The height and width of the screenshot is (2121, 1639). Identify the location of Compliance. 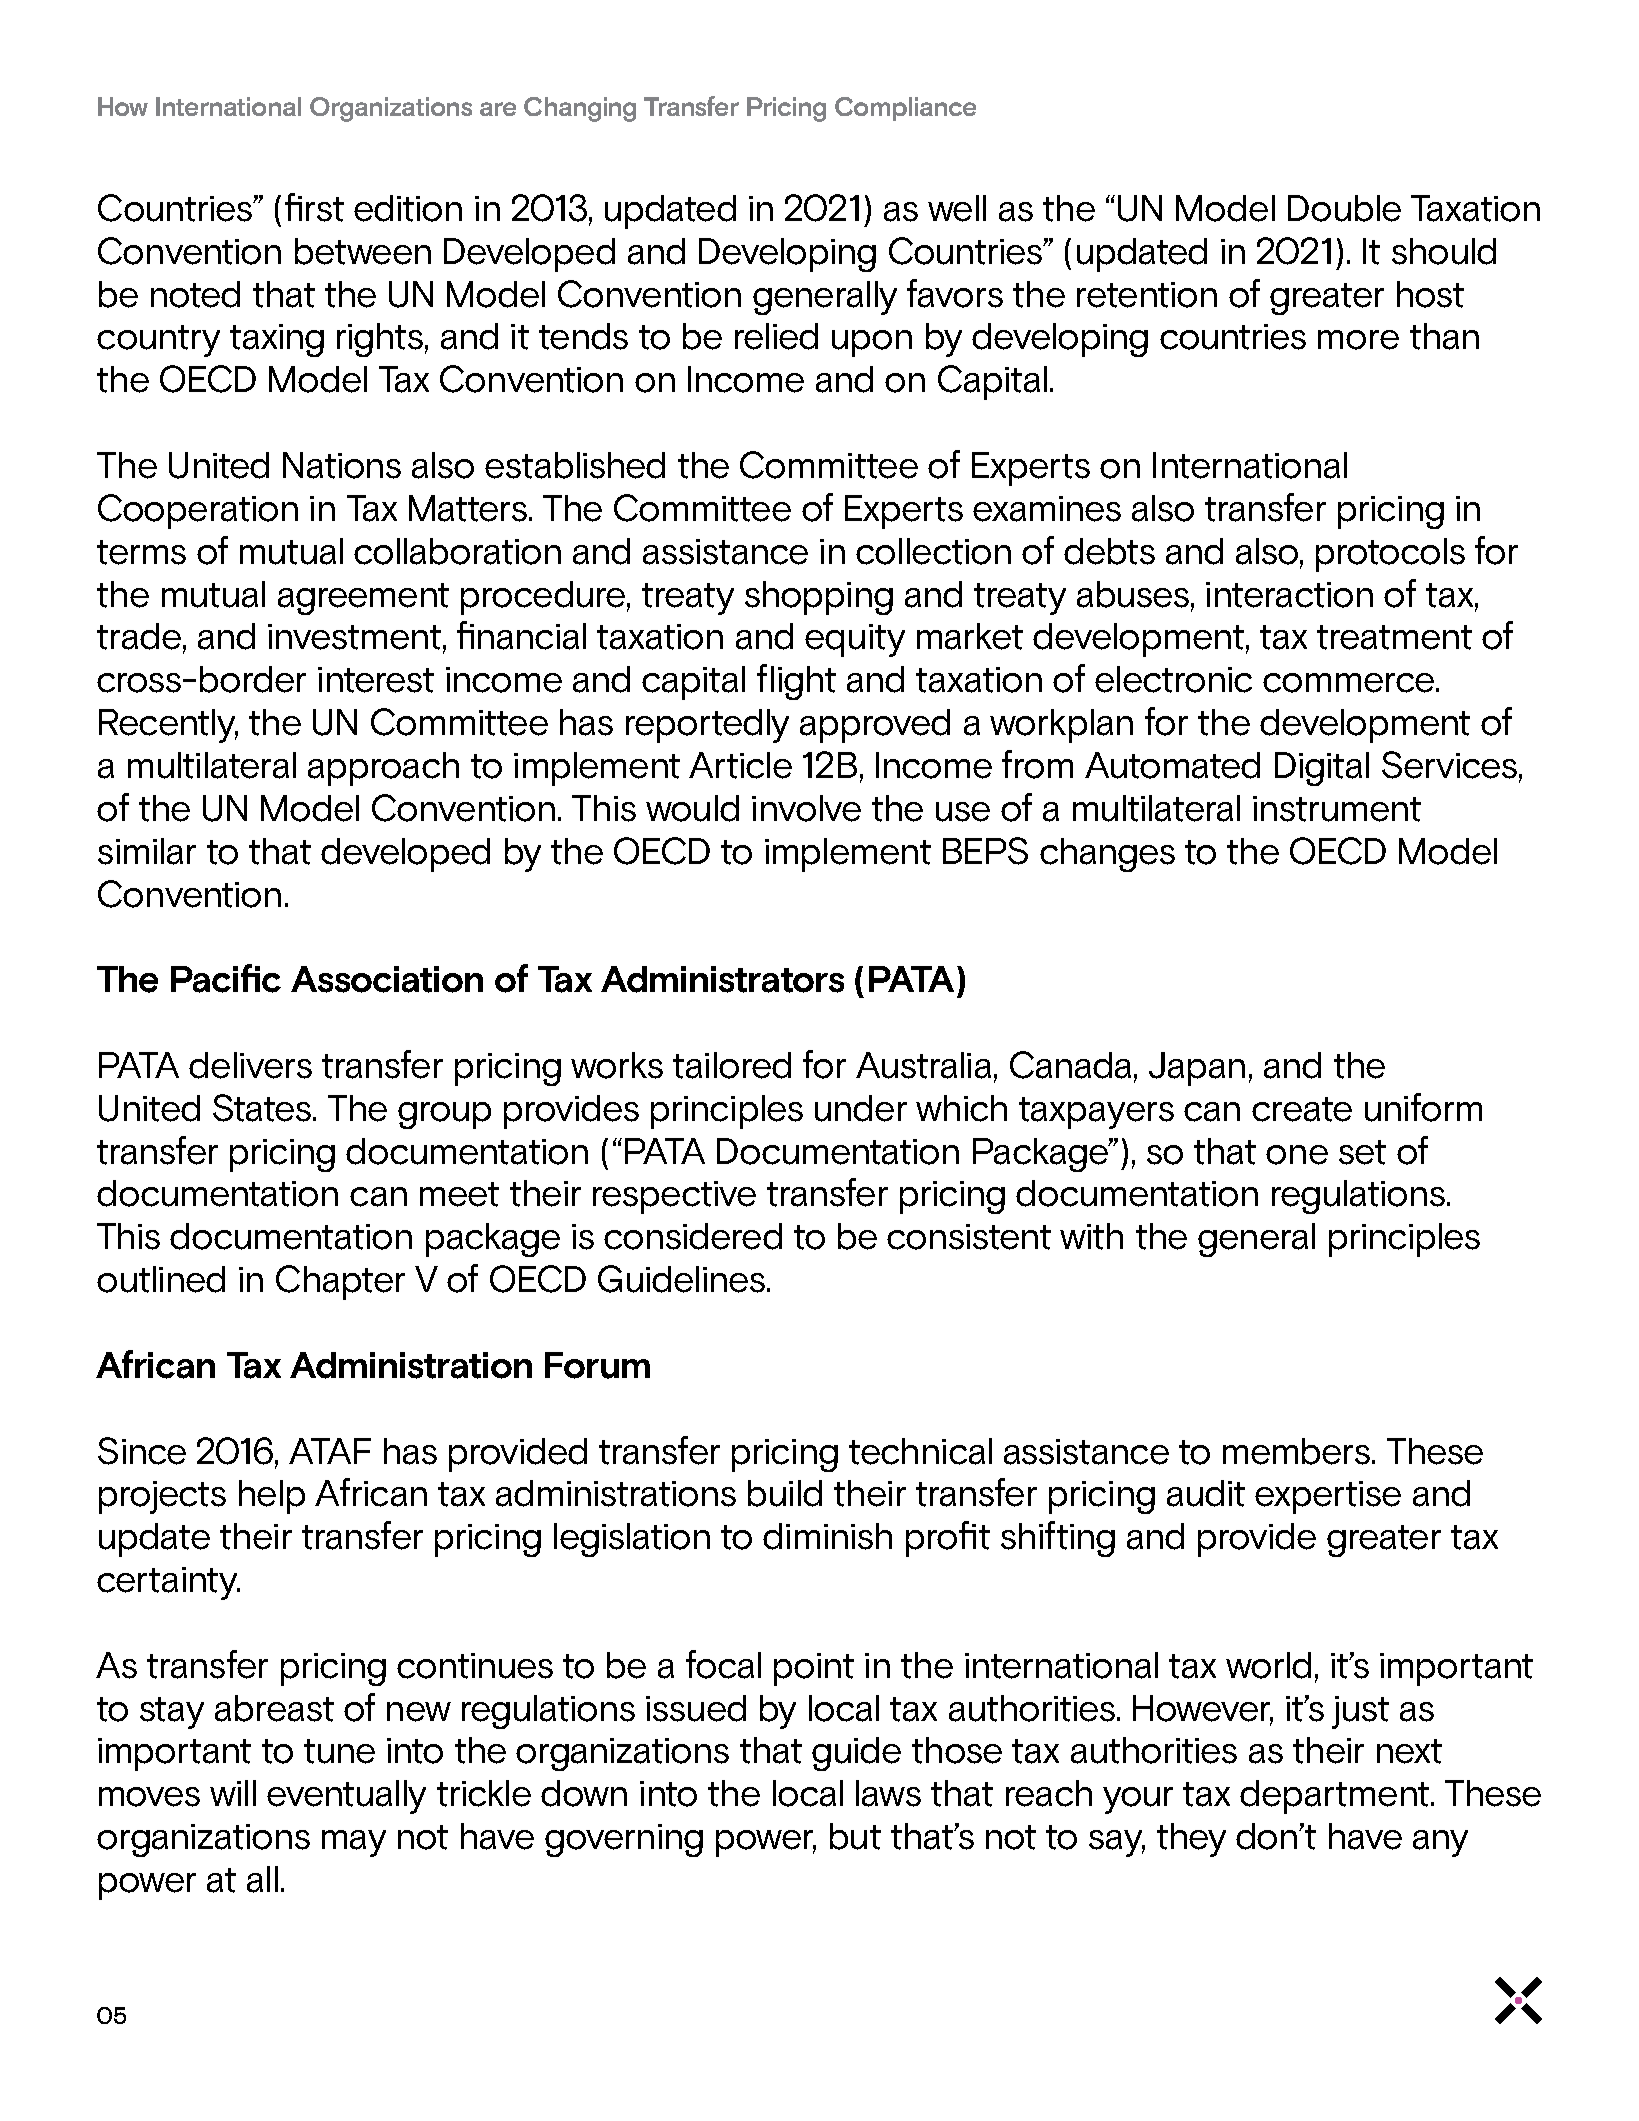
(905, 109).
